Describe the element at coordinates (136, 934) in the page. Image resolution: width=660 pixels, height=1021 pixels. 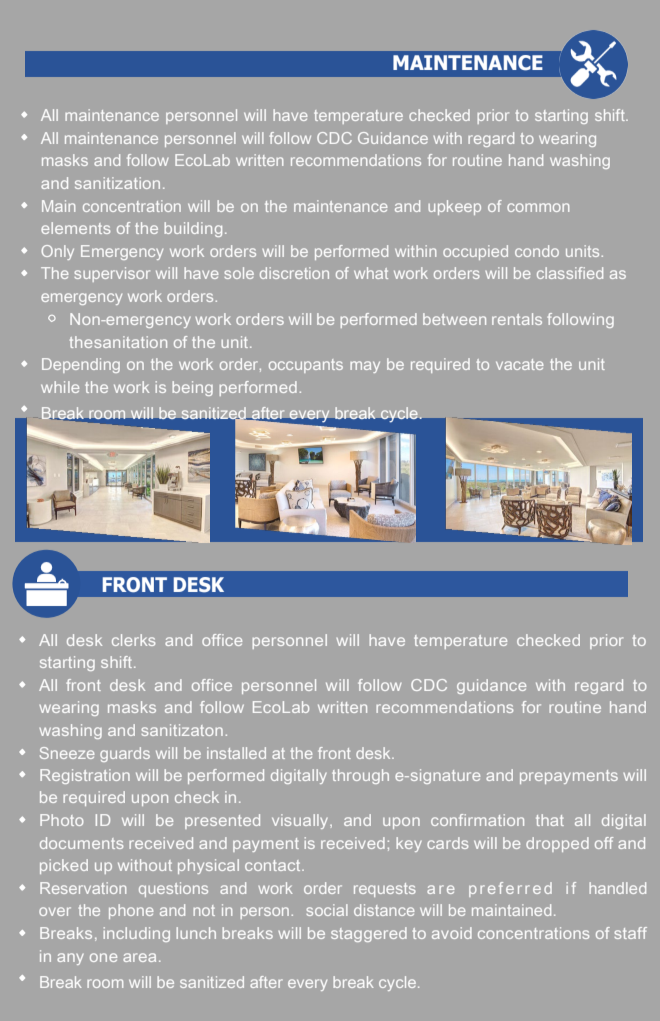
I see `including` at that location.
